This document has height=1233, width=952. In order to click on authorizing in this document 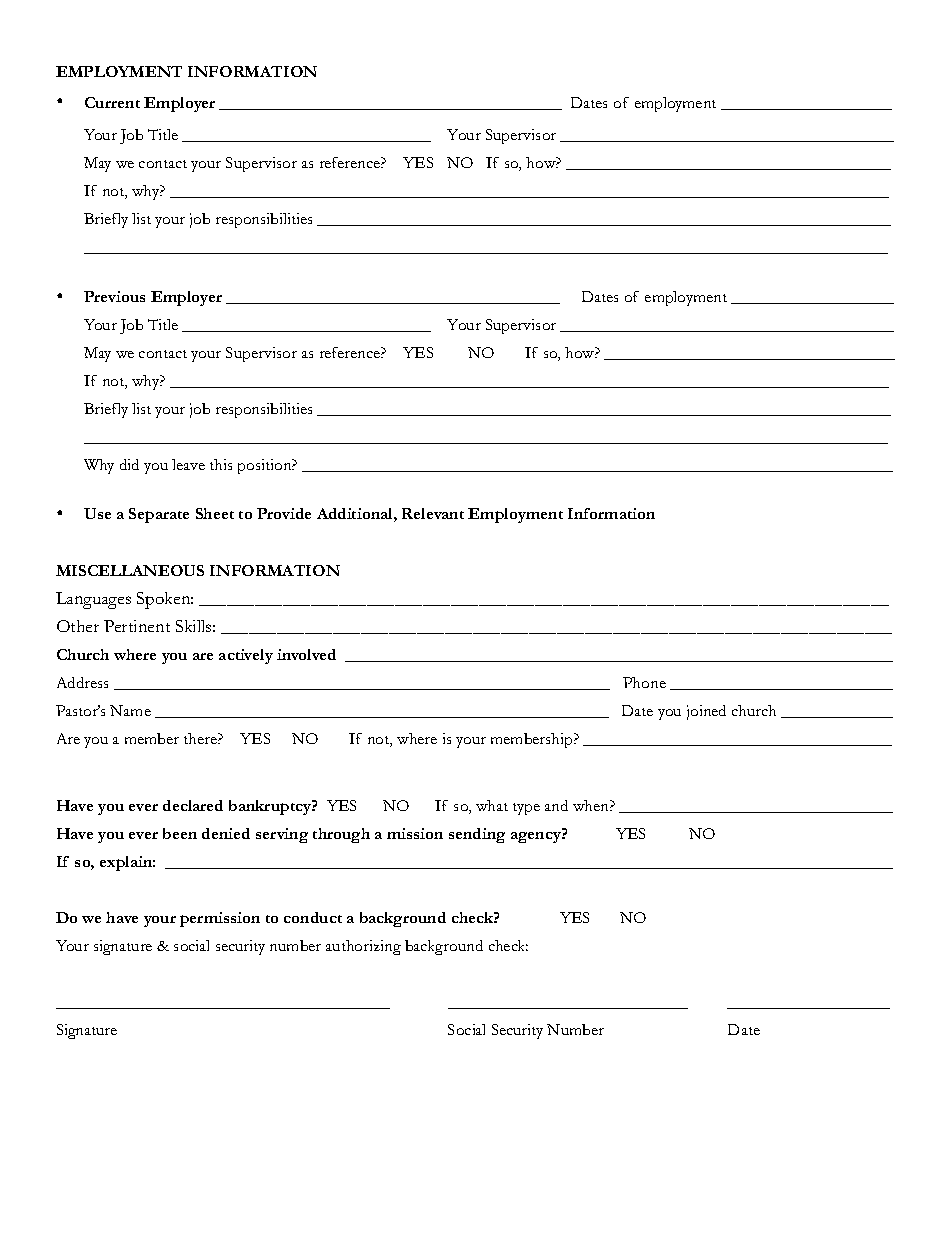, I will do `click(363, 947)`.
